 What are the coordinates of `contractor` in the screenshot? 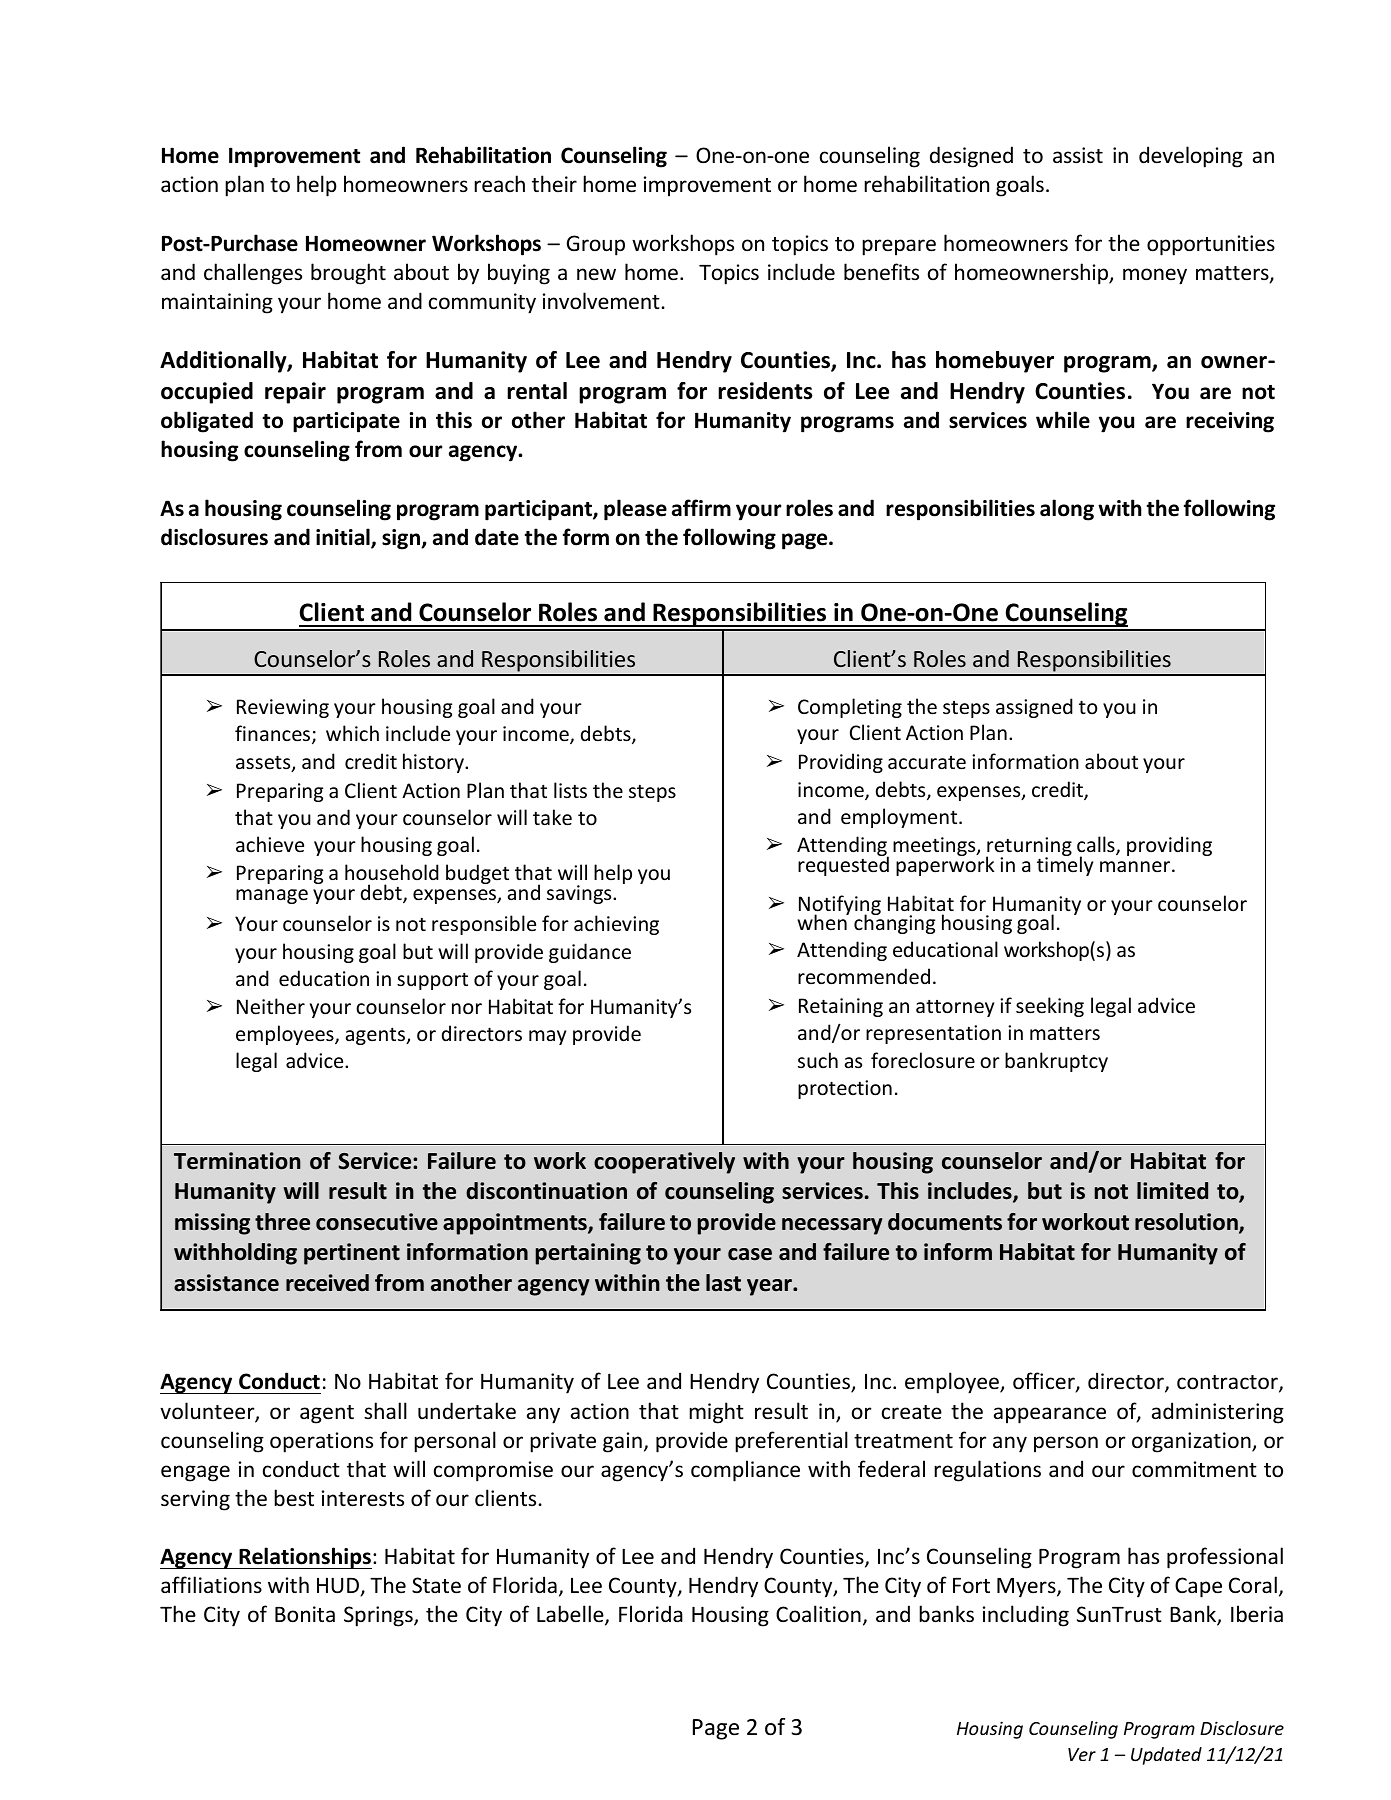 It's located at (1228, 1384).
